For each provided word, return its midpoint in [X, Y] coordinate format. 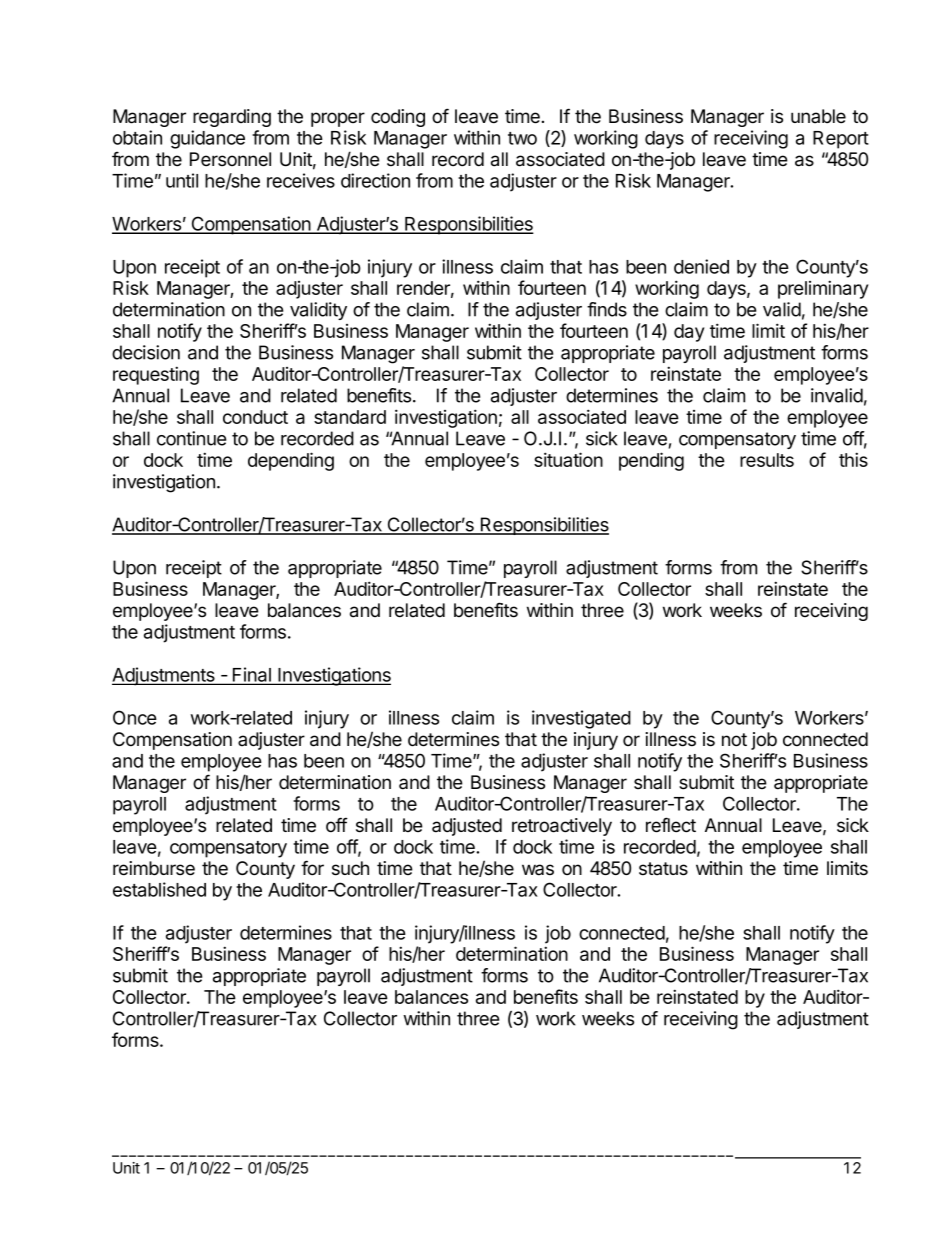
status [663, 869]
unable [818, 116]
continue [191, 438]
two [522, 138]
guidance [207, 139]
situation [568, 459]
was [538, 870]
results [767, 460]
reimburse [154, 868]
